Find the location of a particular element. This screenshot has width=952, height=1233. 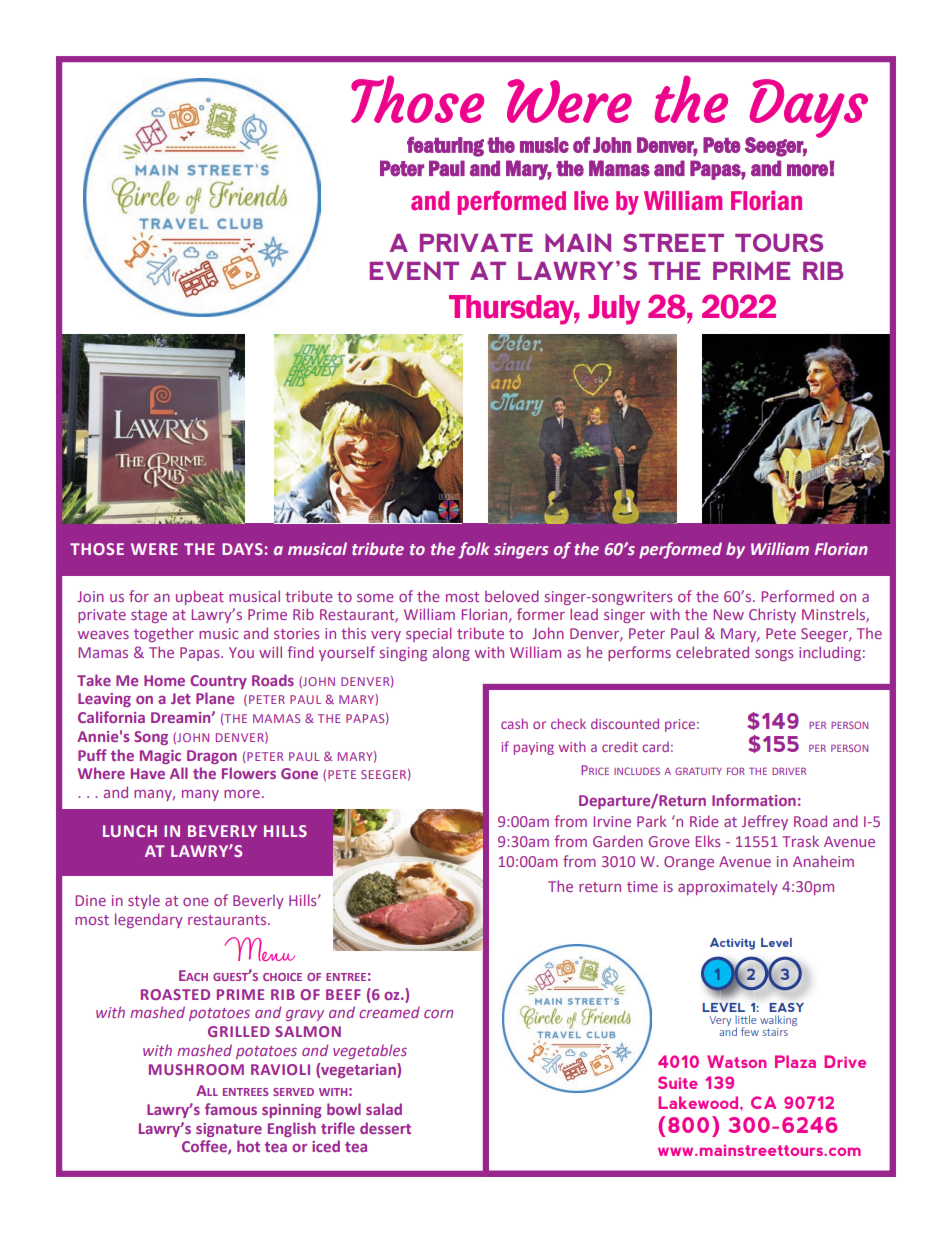

Christy is located at coordinates (772, 615).
